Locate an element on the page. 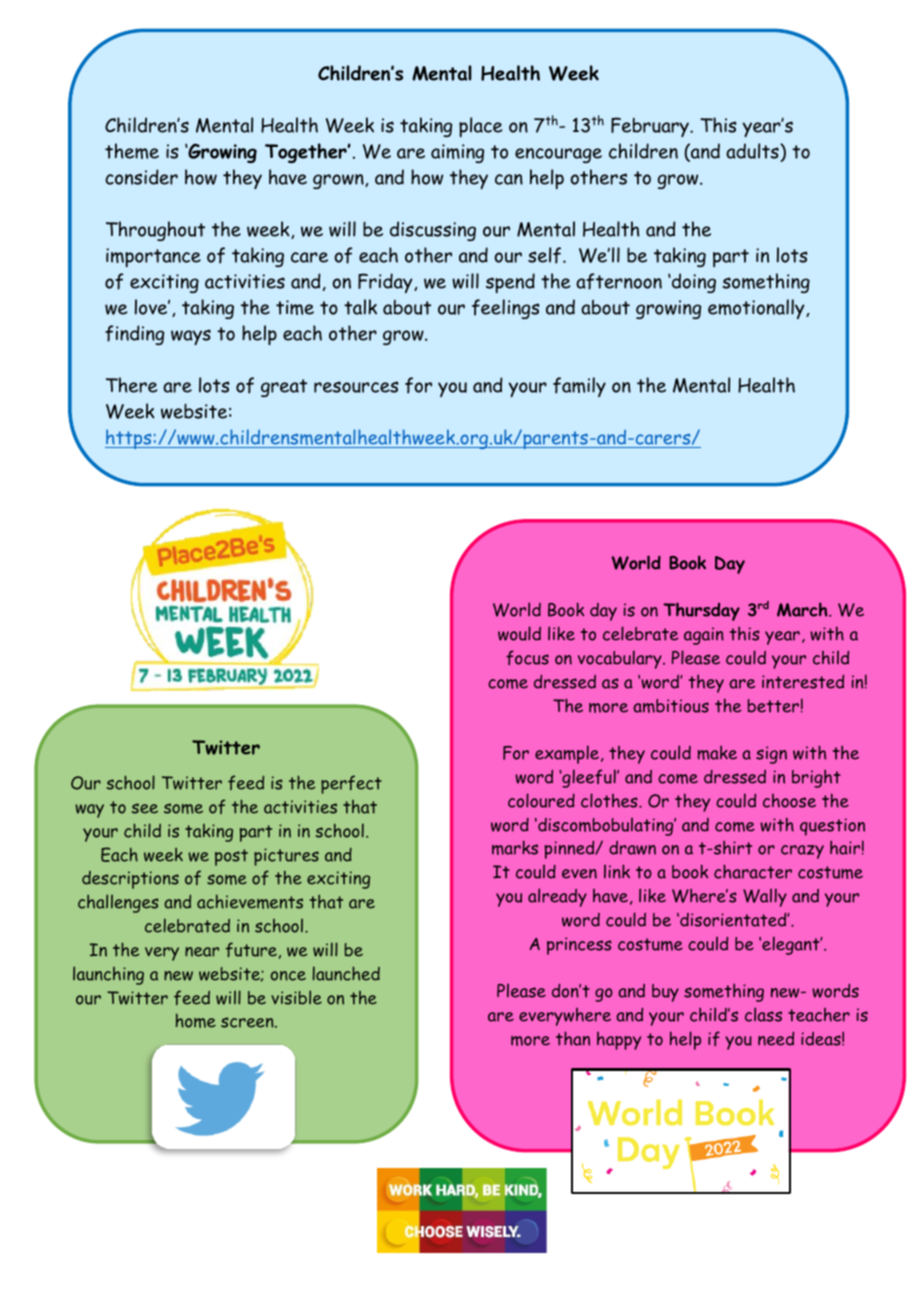 The image size is (924, 1308). ways is located at coordinates (191, 337).
